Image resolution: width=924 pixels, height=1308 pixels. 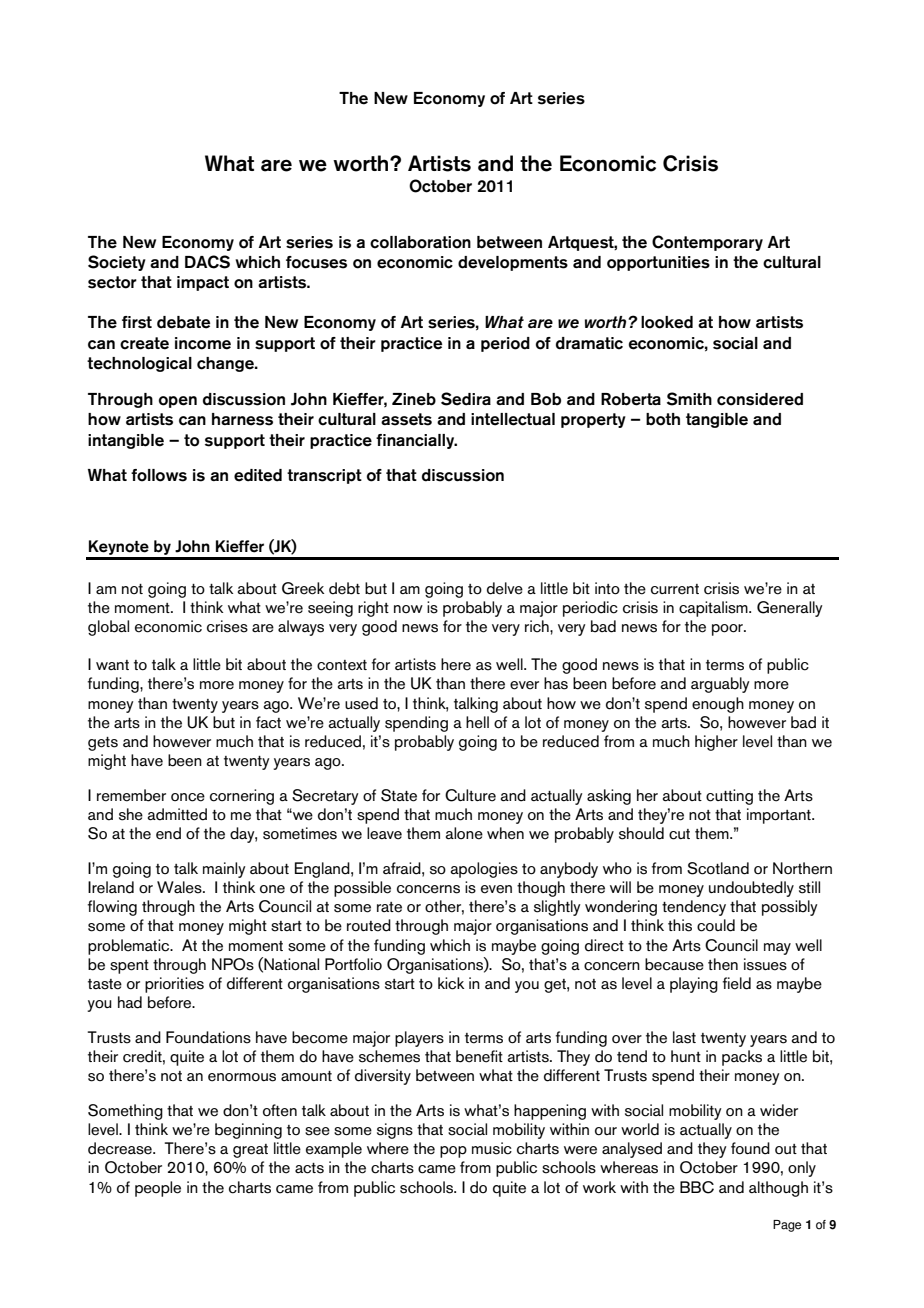 I want to click on collaboration, so click(x=420, y=242).
